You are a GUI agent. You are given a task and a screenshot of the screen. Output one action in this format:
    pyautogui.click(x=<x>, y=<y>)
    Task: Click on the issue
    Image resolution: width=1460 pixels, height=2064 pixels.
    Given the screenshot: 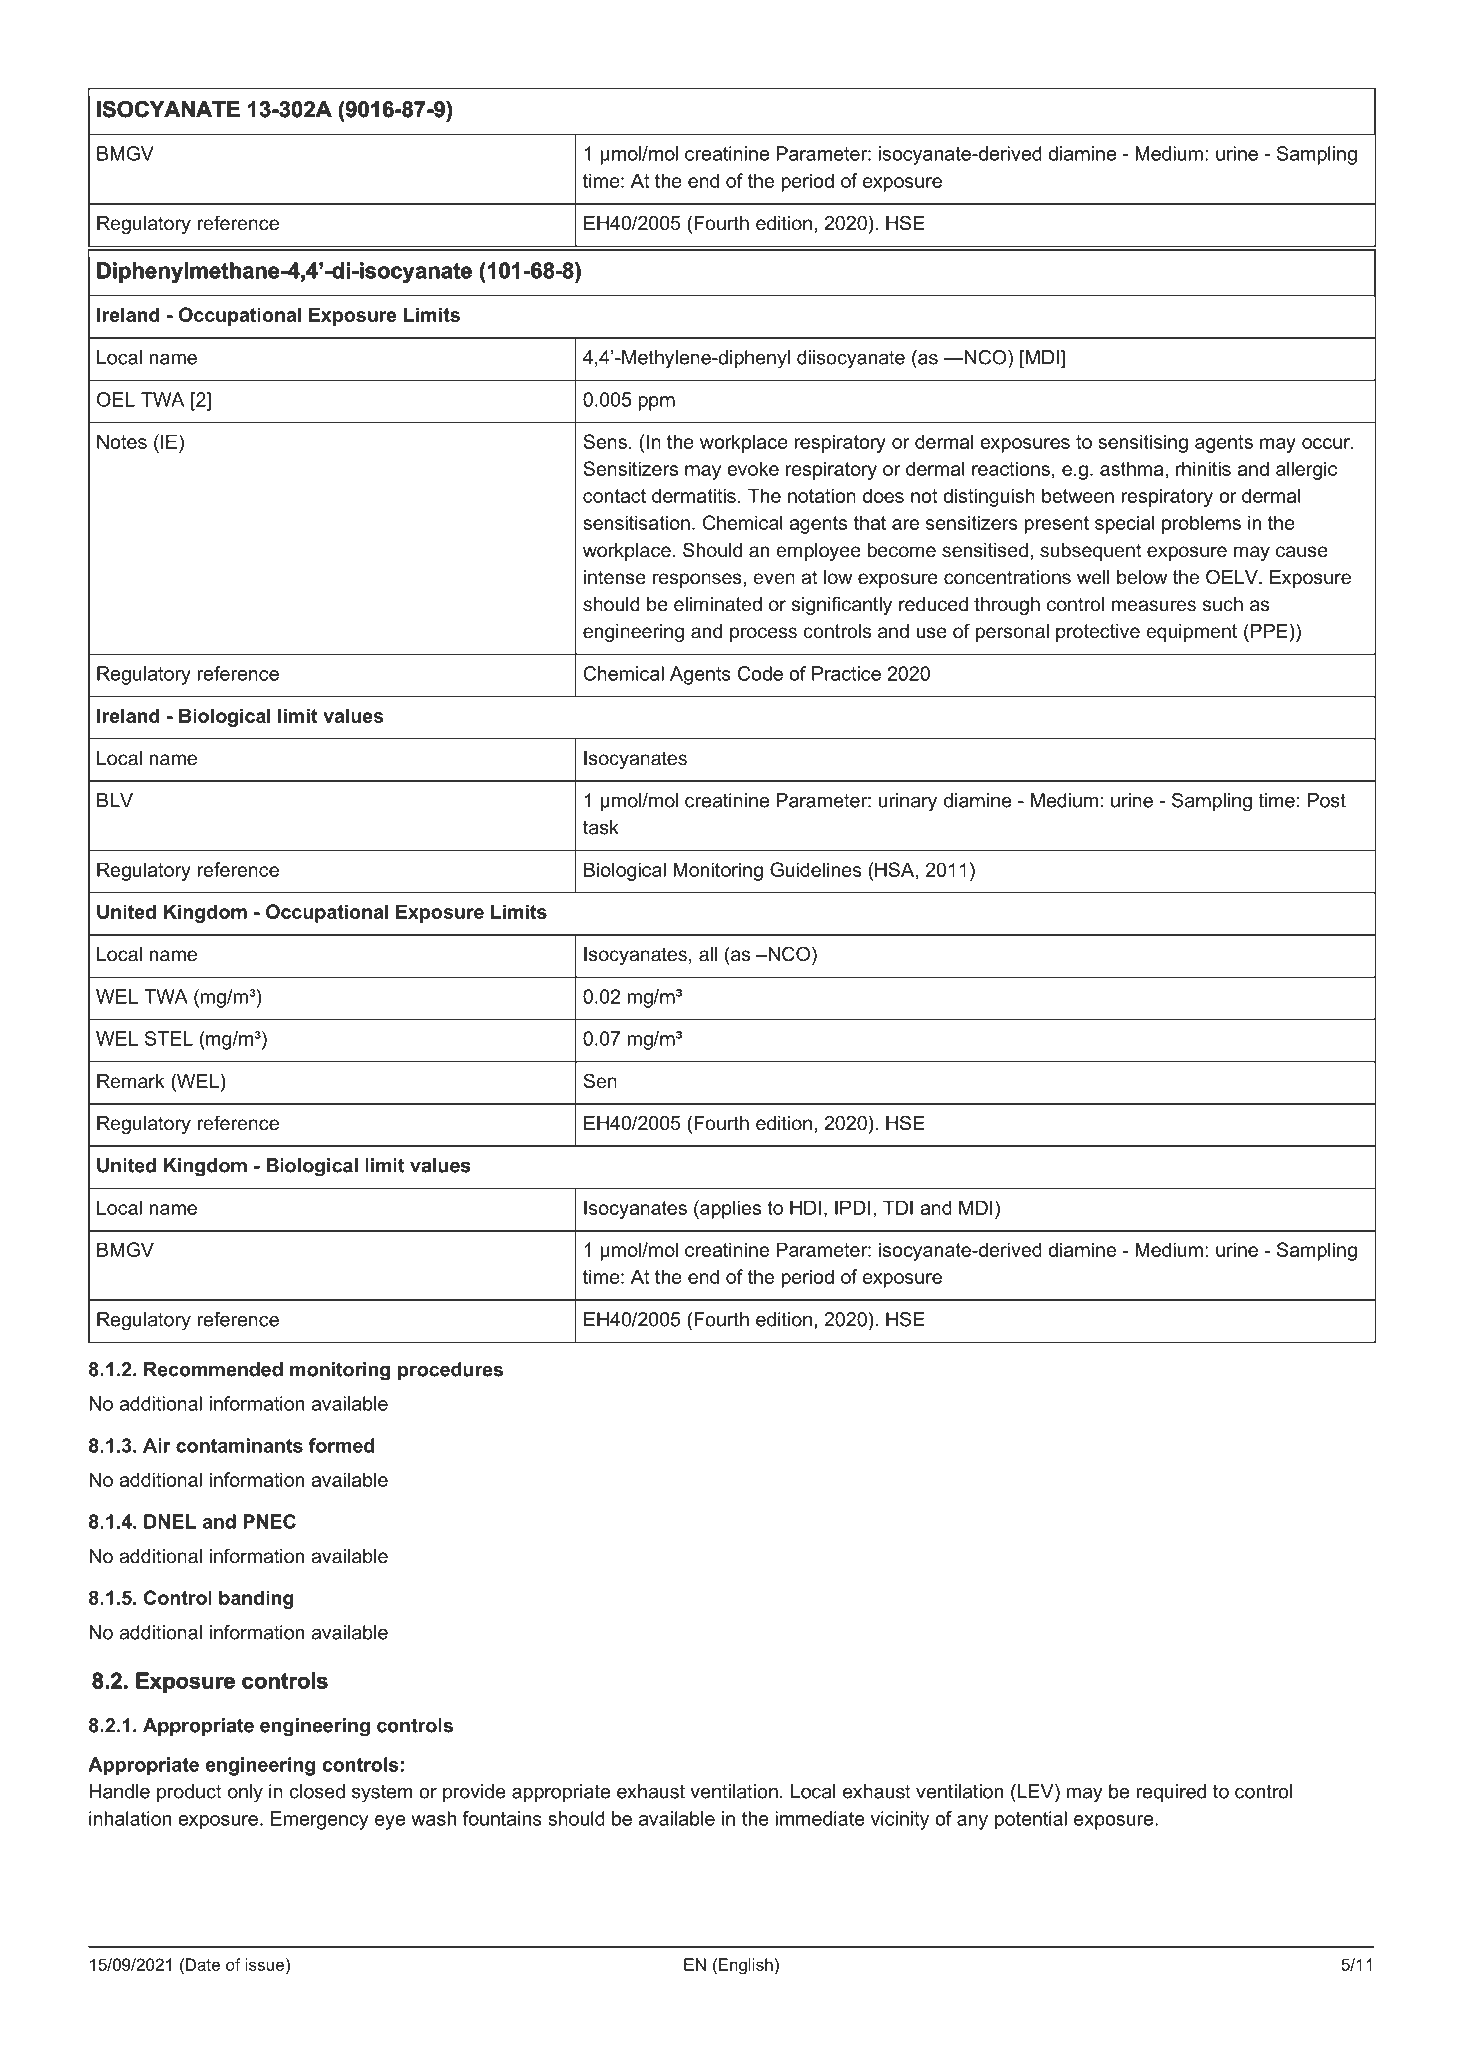 What is the action you would take?
    pyautogui.click(x=264, y=1964)
